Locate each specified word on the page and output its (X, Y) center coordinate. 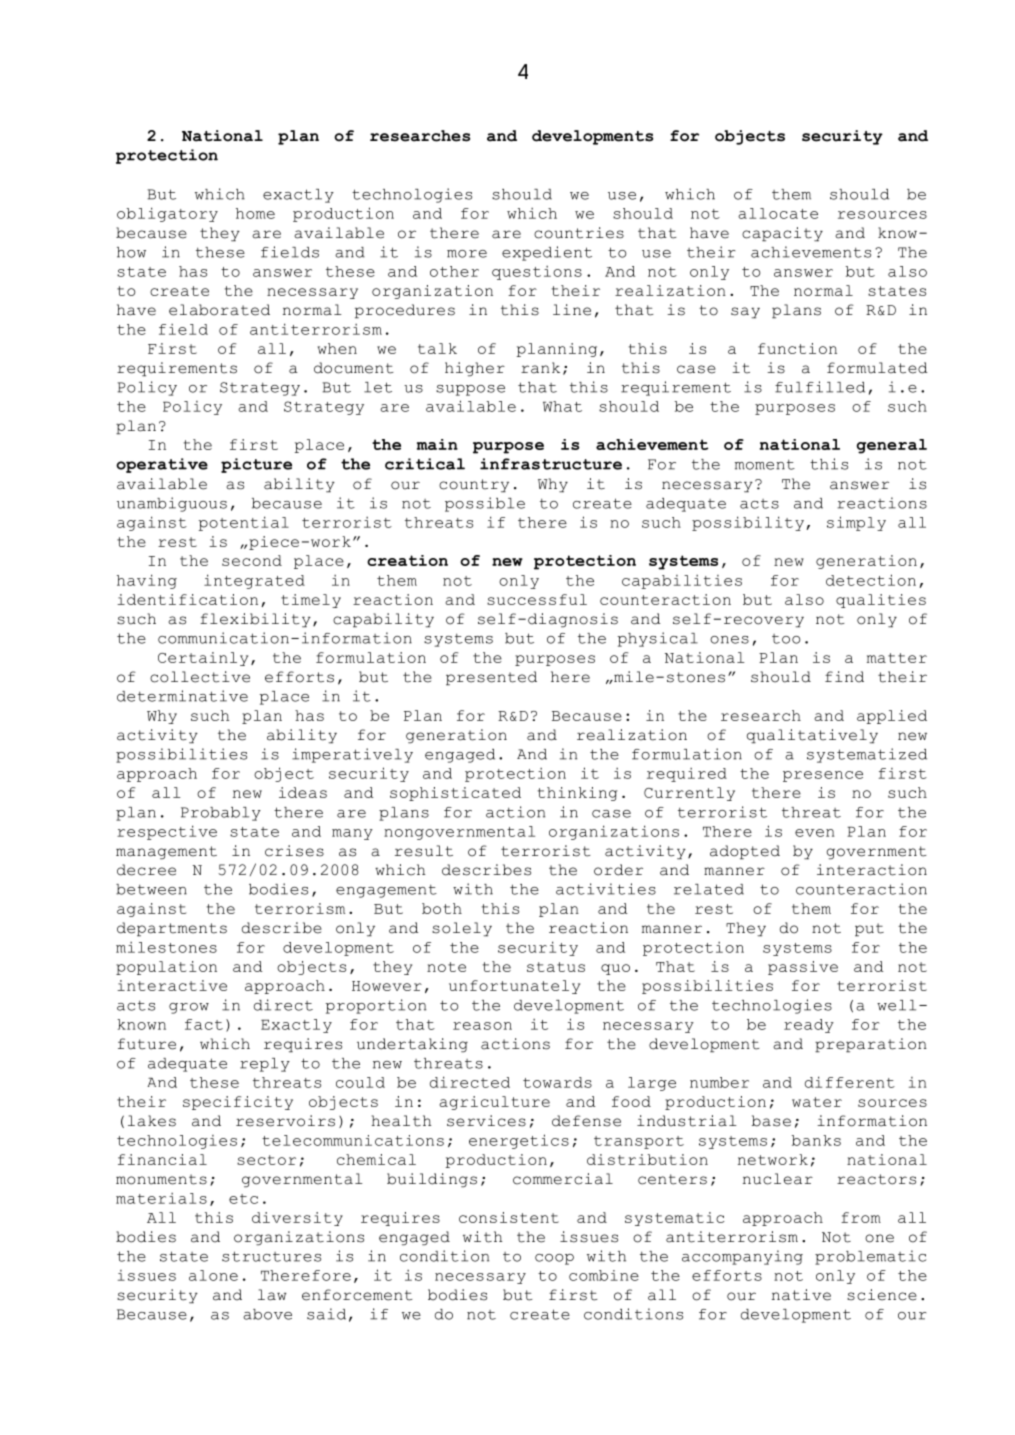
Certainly (203, 659)
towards (557, 1082)
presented (491, 678)
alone (213, 1275)
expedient (547, 253)
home (255, 213)
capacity (782, 234)
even (814, 833)
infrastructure (551, 464)
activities (606, 889)
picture (256, 465)
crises (294, 851)
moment (765, 465)
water (817, 1102)
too (786, 639)
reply (265, 1065)
